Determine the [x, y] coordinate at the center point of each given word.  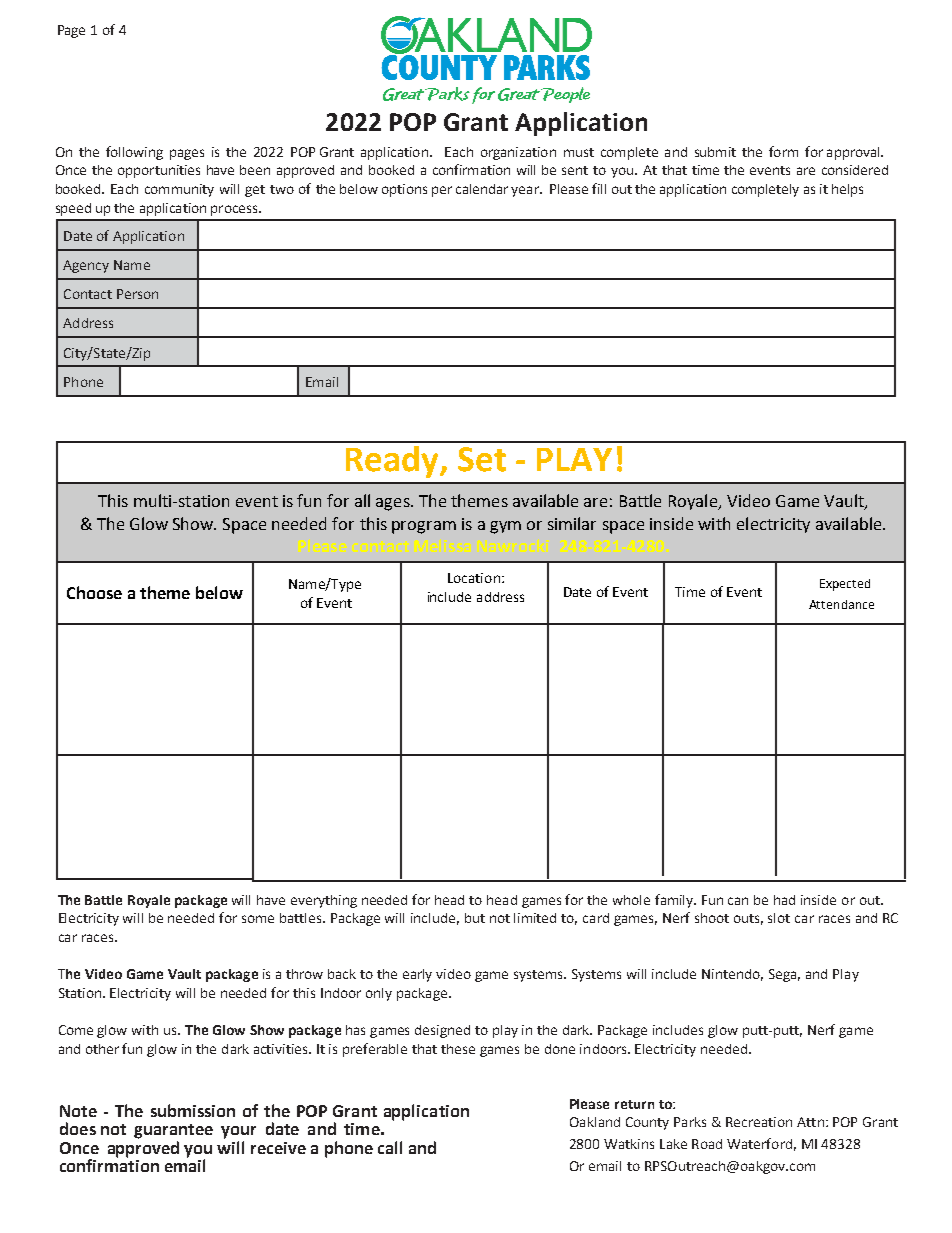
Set [482, 459]
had [784, 900]
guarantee [173, 1131]
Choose [94, 592]
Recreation [759, 1122]
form [783, 151]
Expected [845, 585]
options [404, 190]
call [390, 1147]
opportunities [159, 171]
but [475, 918]
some [258, 919]
